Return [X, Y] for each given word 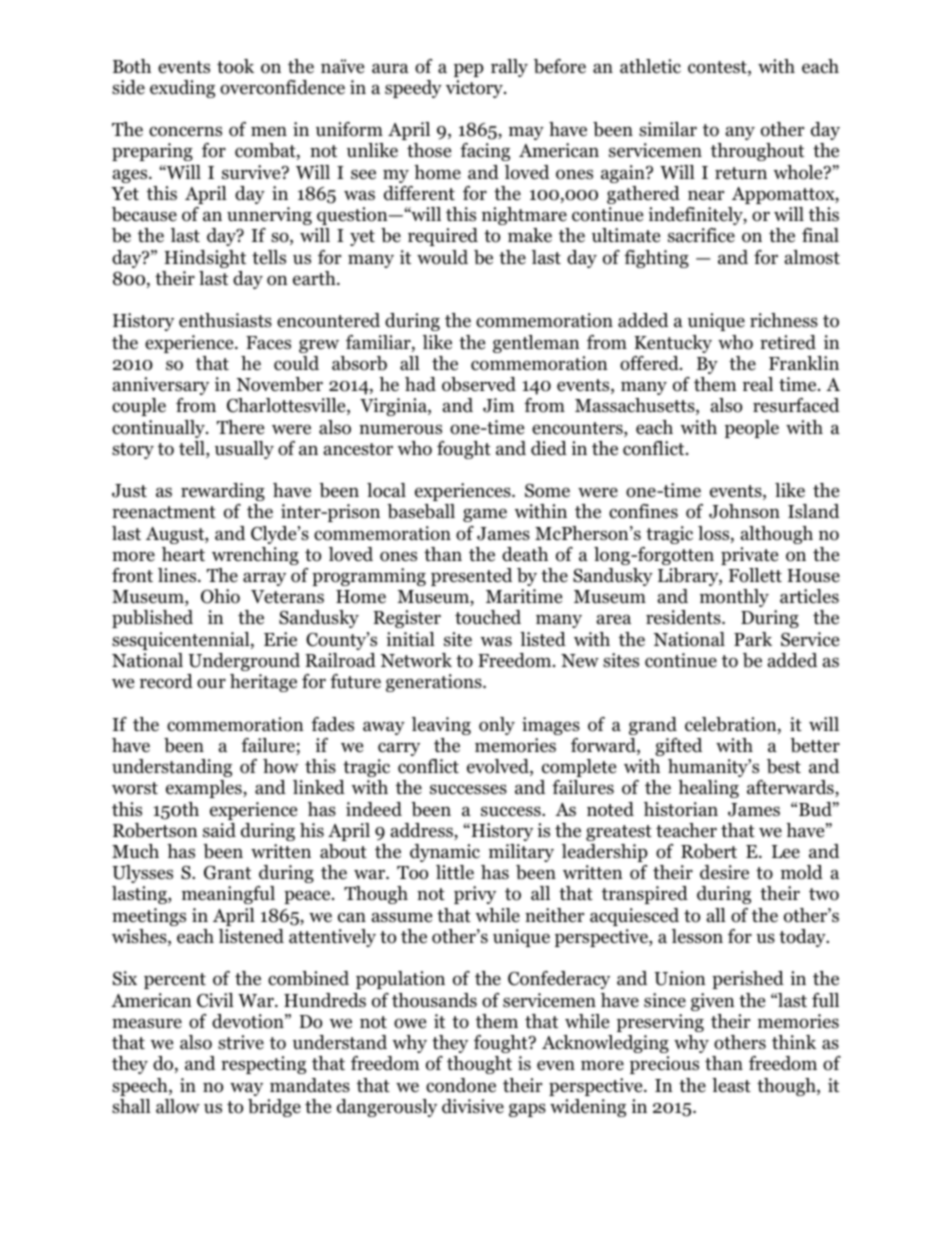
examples [205, 789]
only [497, 726]
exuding [182, 89]
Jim [499, 405]
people [752, 429]
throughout [757, 152]
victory [475, 89]
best [784, 766]
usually [244, 450]
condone [461, 1085]
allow [178, 1106]
